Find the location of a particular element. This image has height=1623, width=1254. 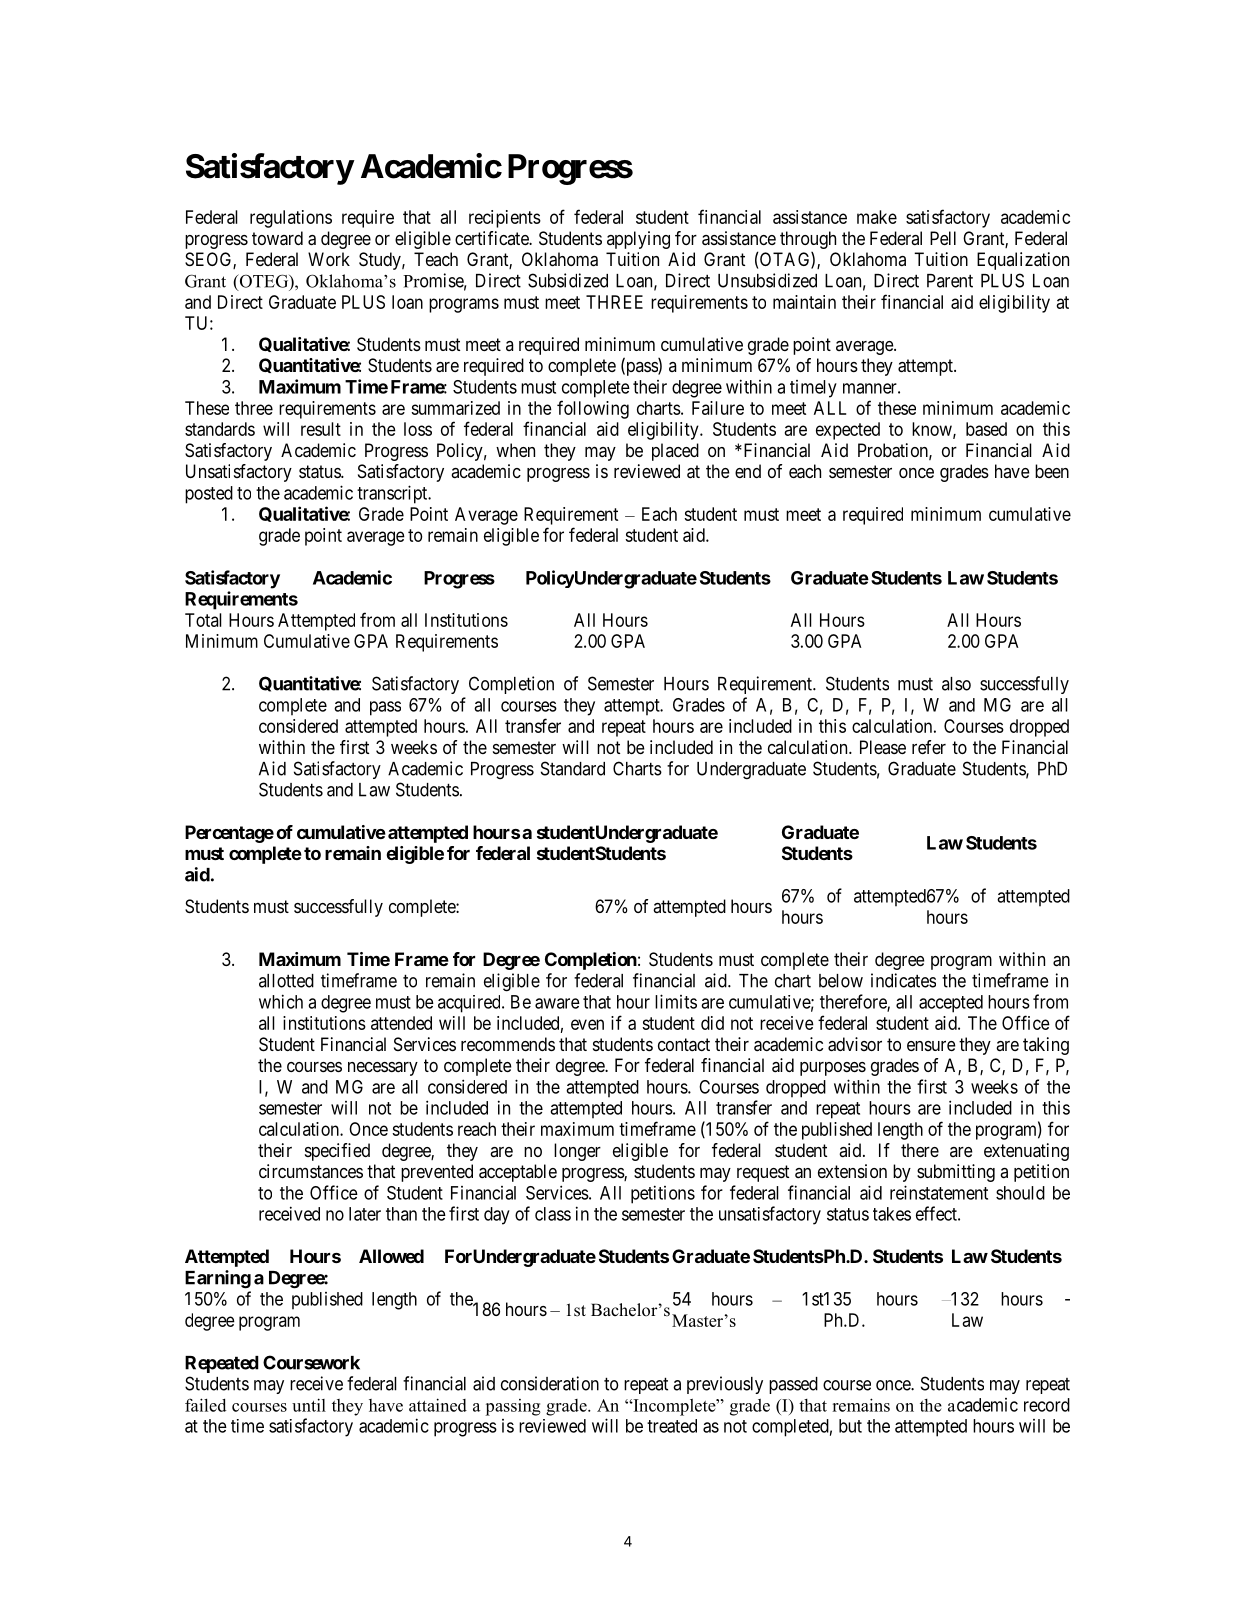

until is located at coordinates (309, 1405).
